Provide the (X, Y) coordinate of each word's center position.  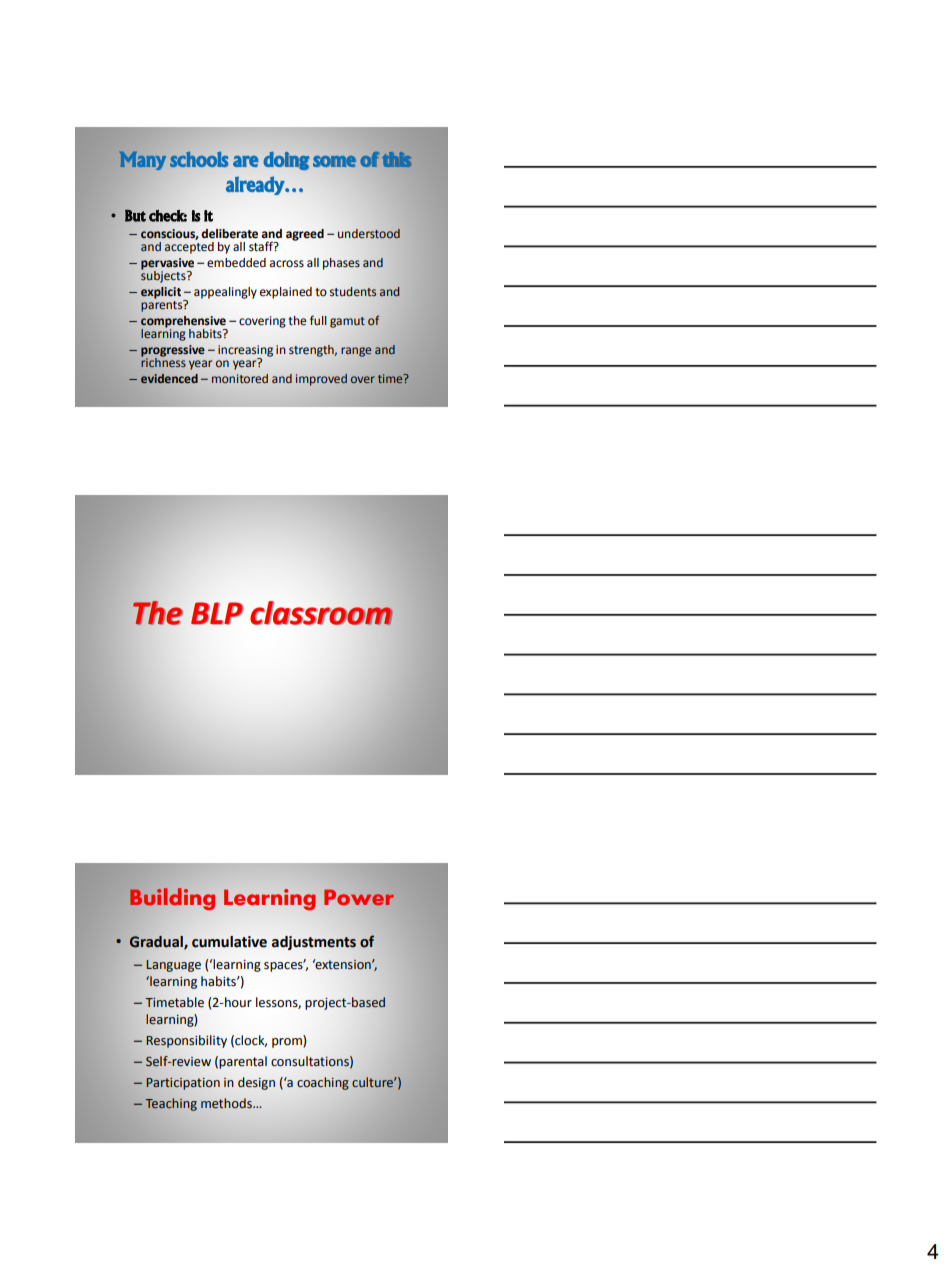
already (256, 185)
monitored (240, 378)
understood (369, 234)
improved (321, 380)
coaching (323, 1083)
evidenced (169, 379)
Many (143, 160)
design (256, 1083)
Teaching (171, 1104)
